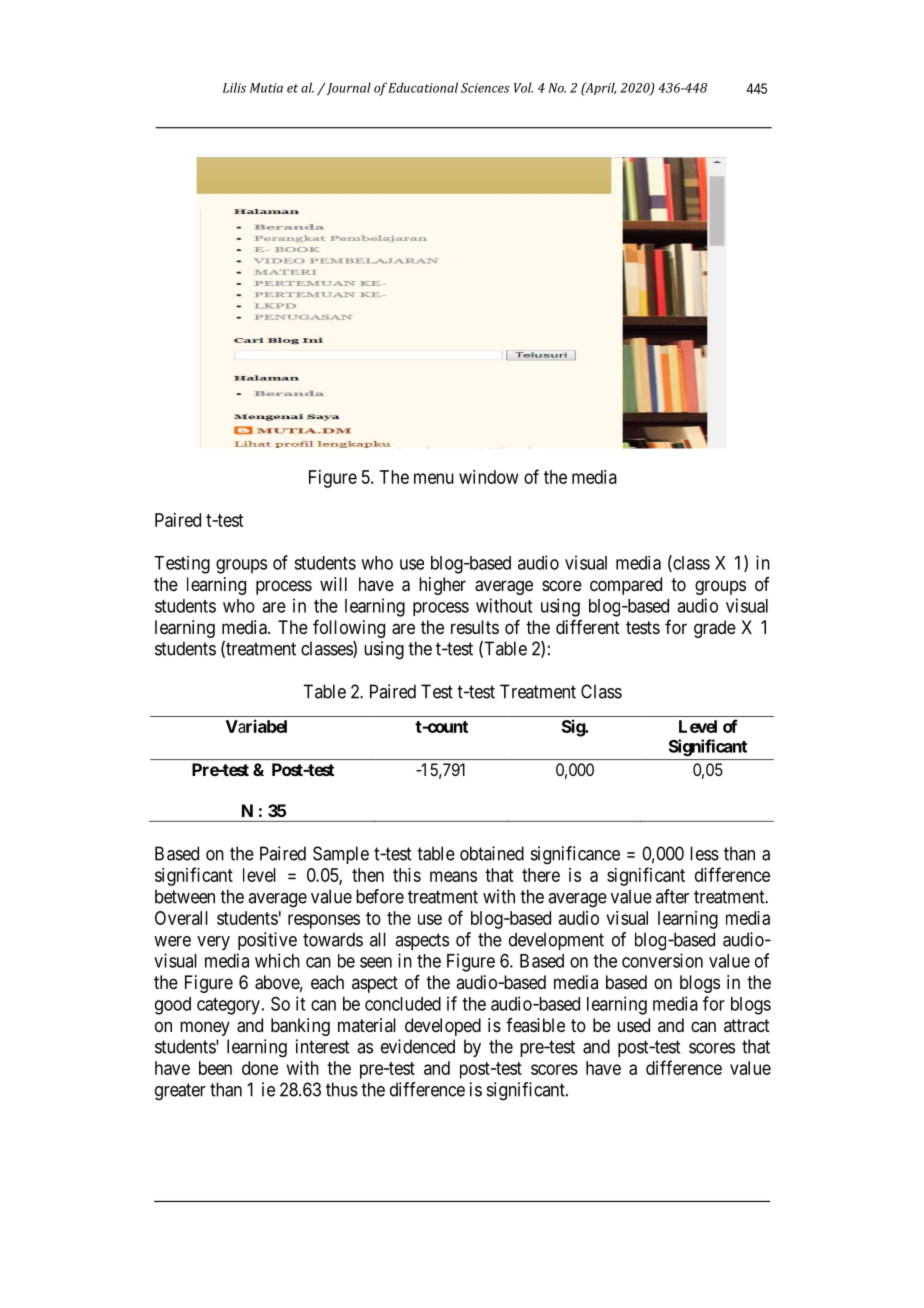 This screenshot has height=1308, width=924. What do you see at coordinates (185, 896) in the screenshot?
I see `between` at bounding box center [185, 896].
